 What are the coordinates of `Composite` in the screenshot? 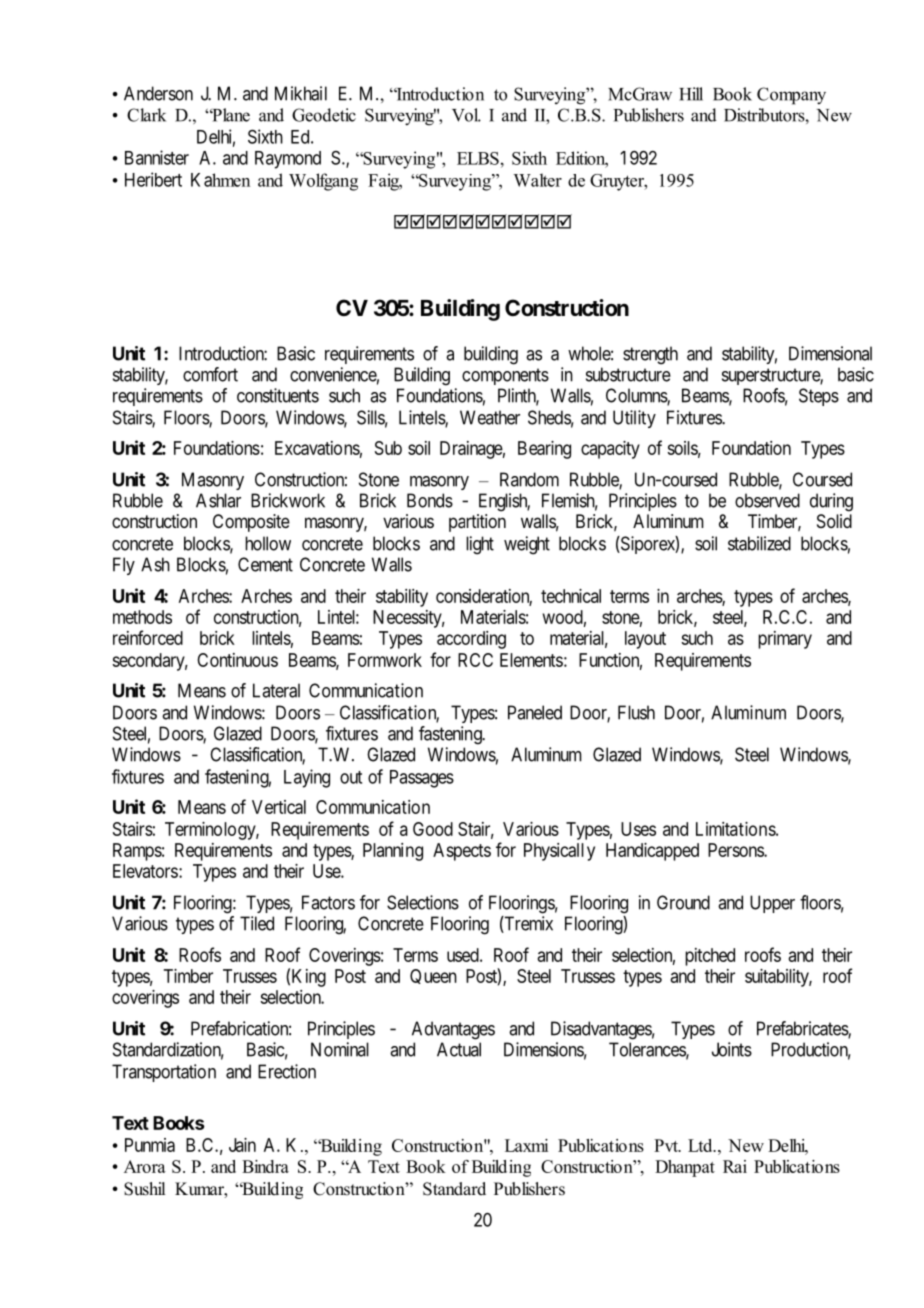 It's located at (251, 523).
